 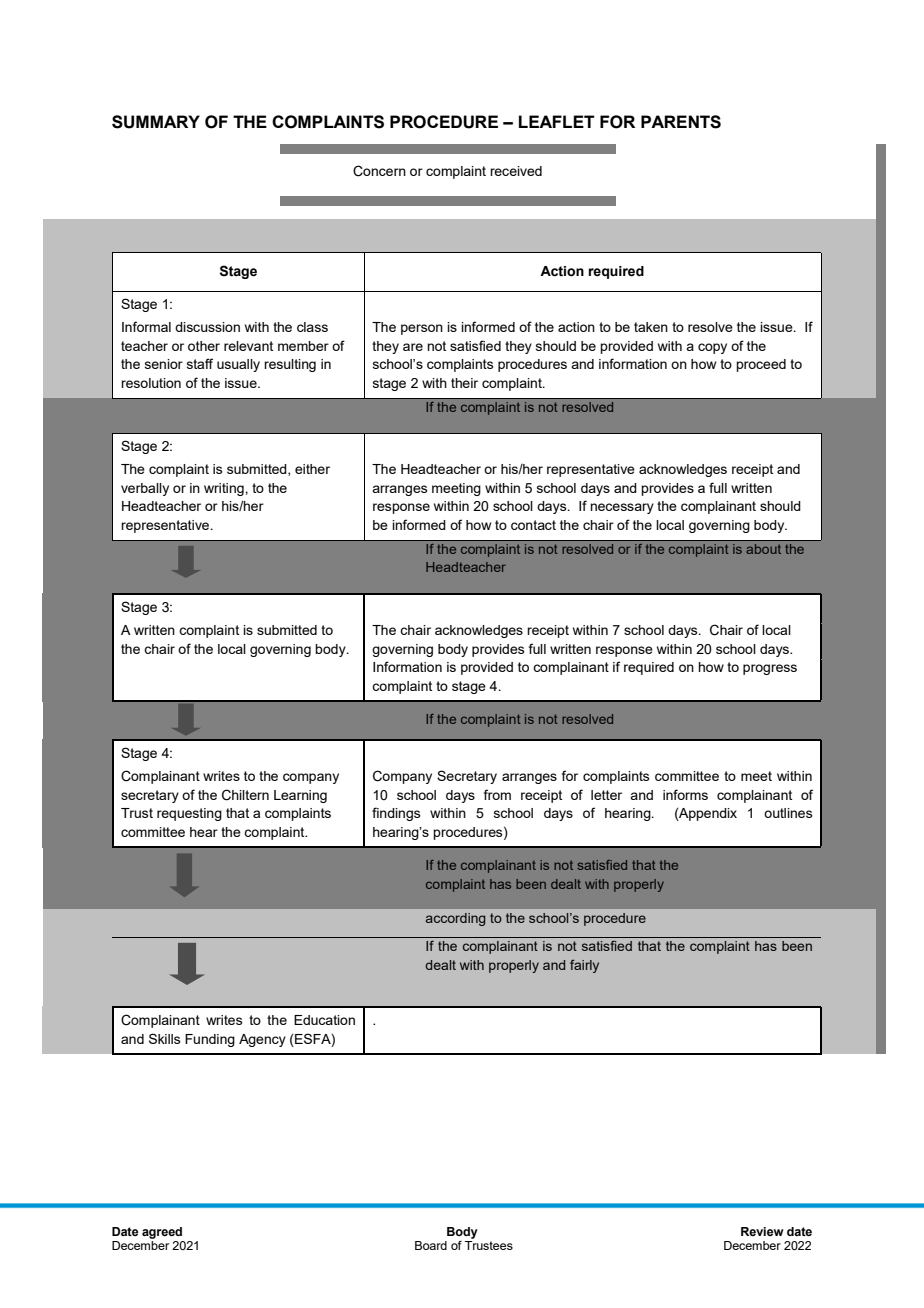 I want to click on received, so click(x=516, y=171).
